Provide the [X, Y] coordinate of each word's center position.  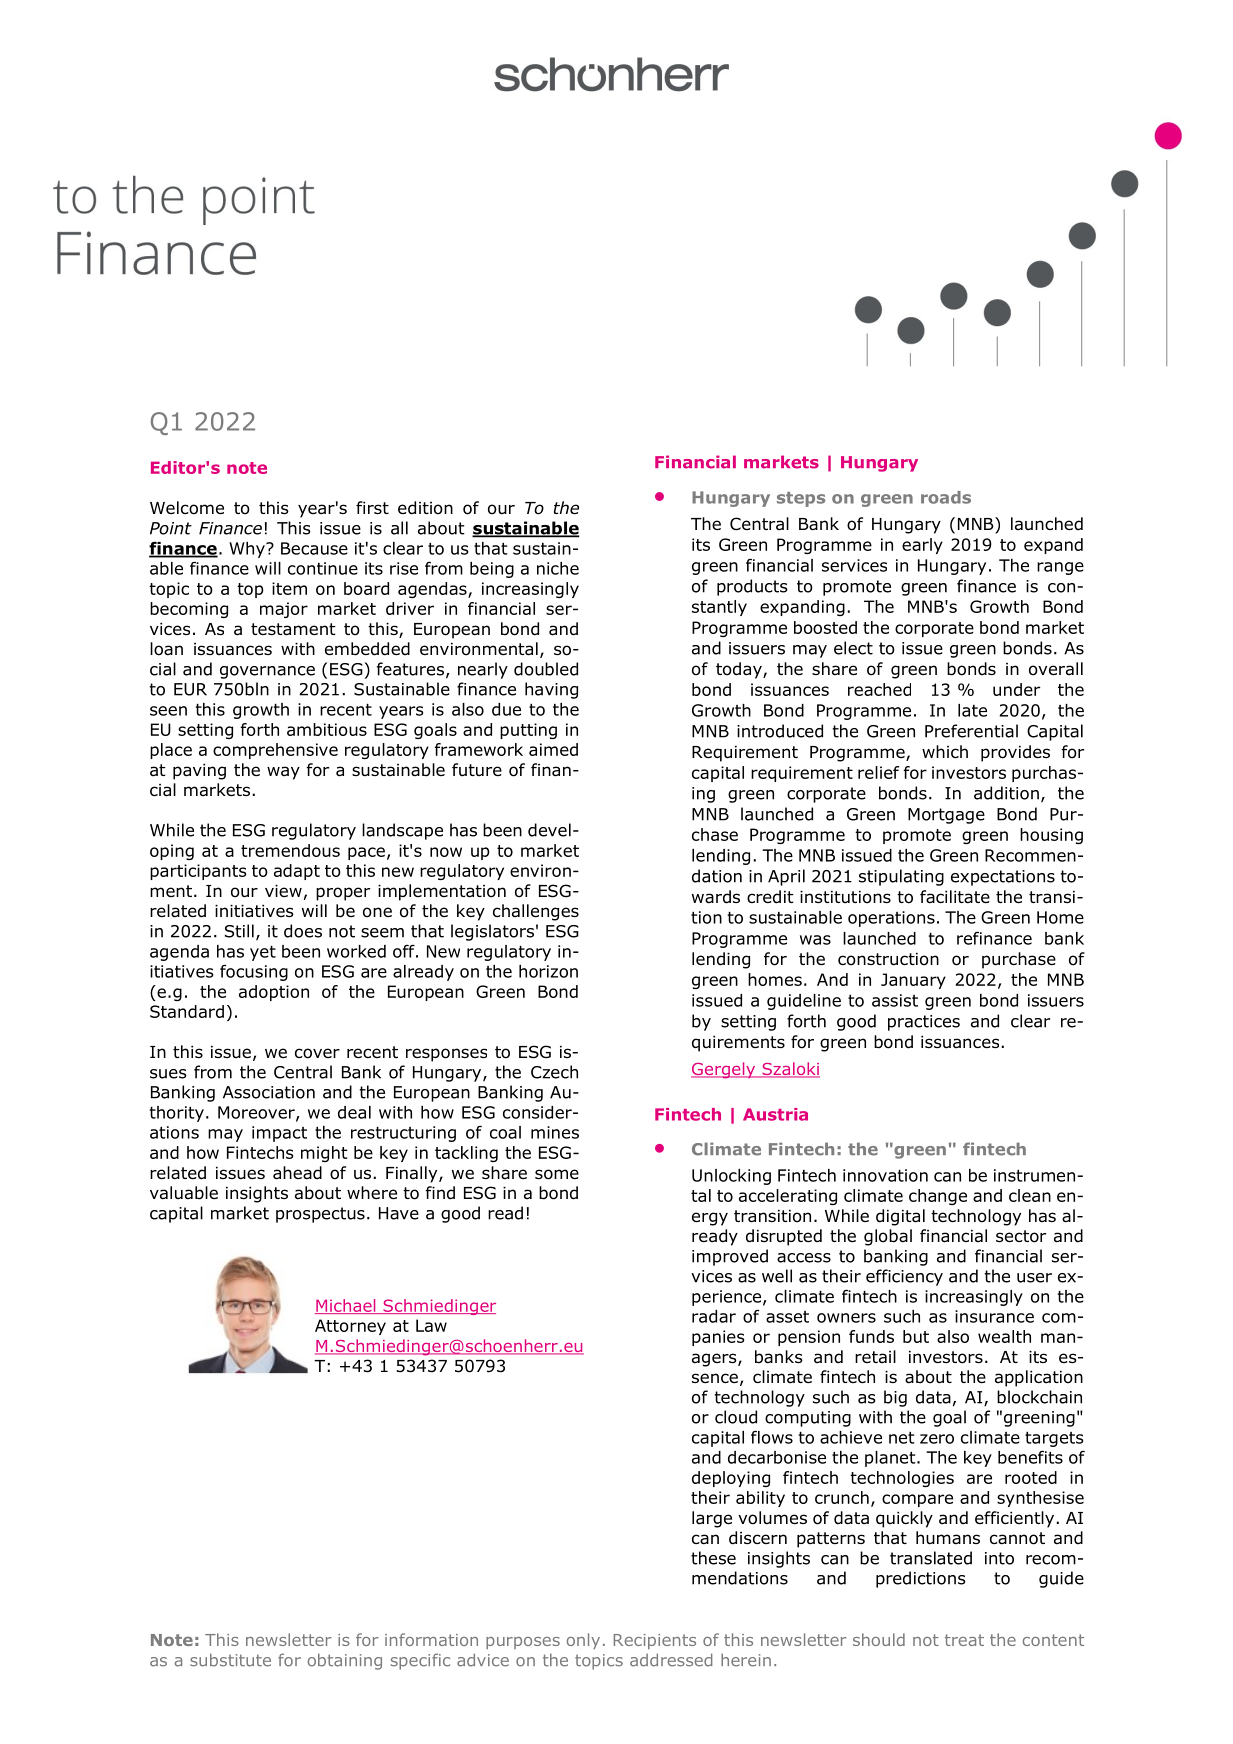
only [583, 1641]
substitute [230, 1660]
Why [248, 550]
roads [946, 497]
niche [558, 568]
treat [964, 1640]
